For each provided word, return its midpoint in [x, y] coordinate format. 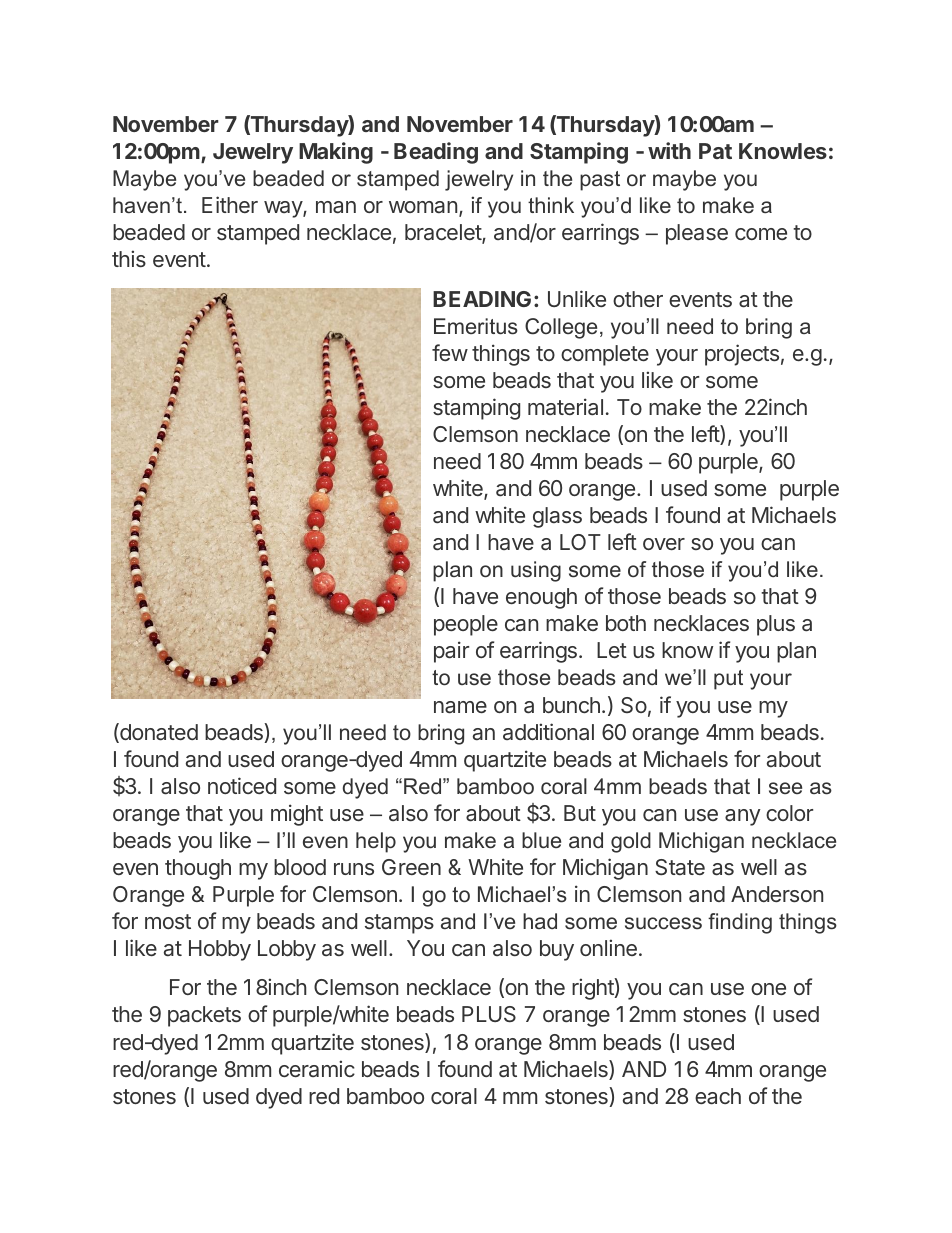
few [450, 352]
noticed [242, 785]
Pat [715, 151]
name [460, 707]
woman [423, 207]
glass [557, 517]
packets [204, 1016]
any [743, 817]
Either [230, 204]
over [664, 544]
